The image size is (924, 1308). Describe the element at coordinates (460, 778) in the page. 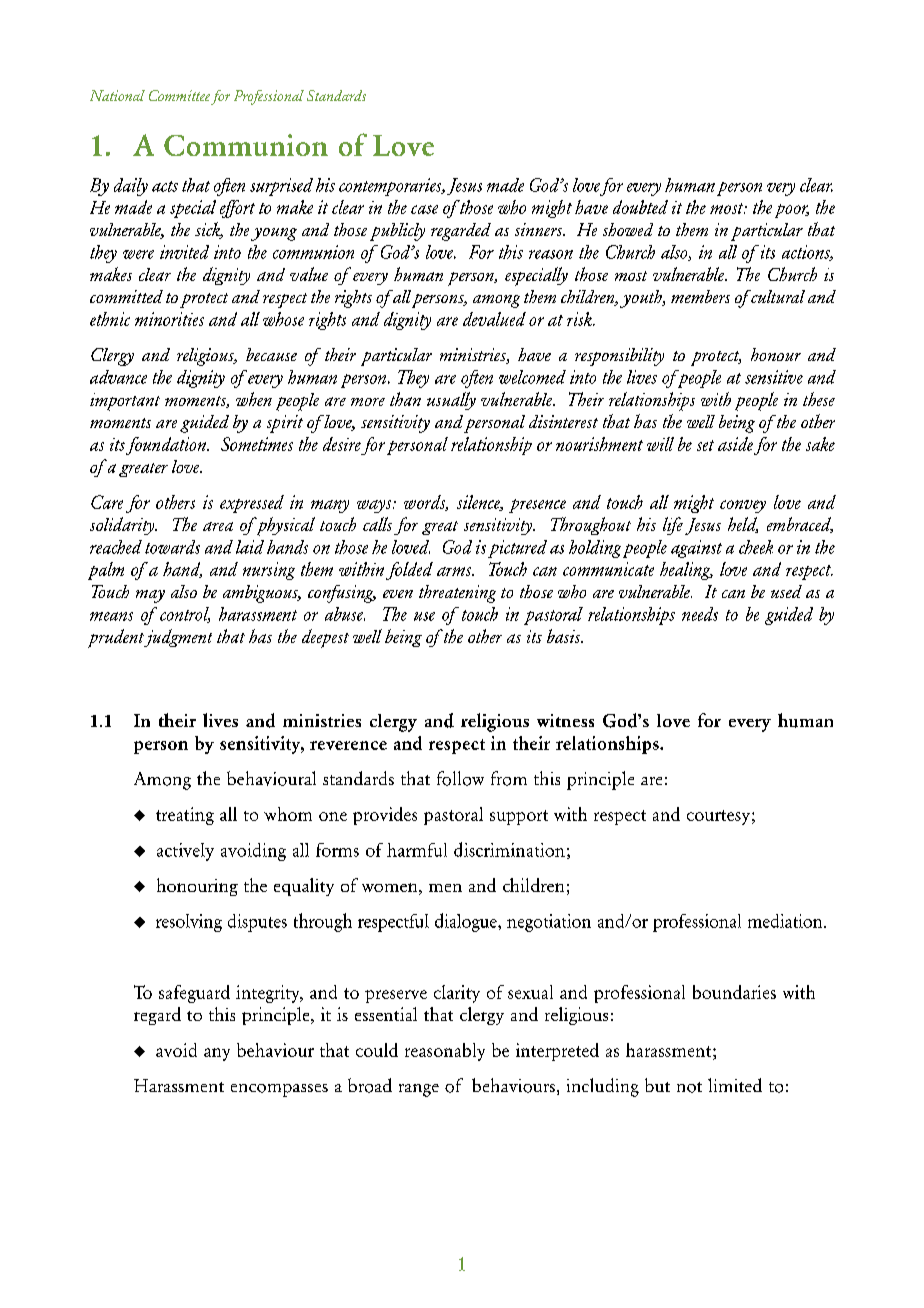

I see `follow` at that location.
